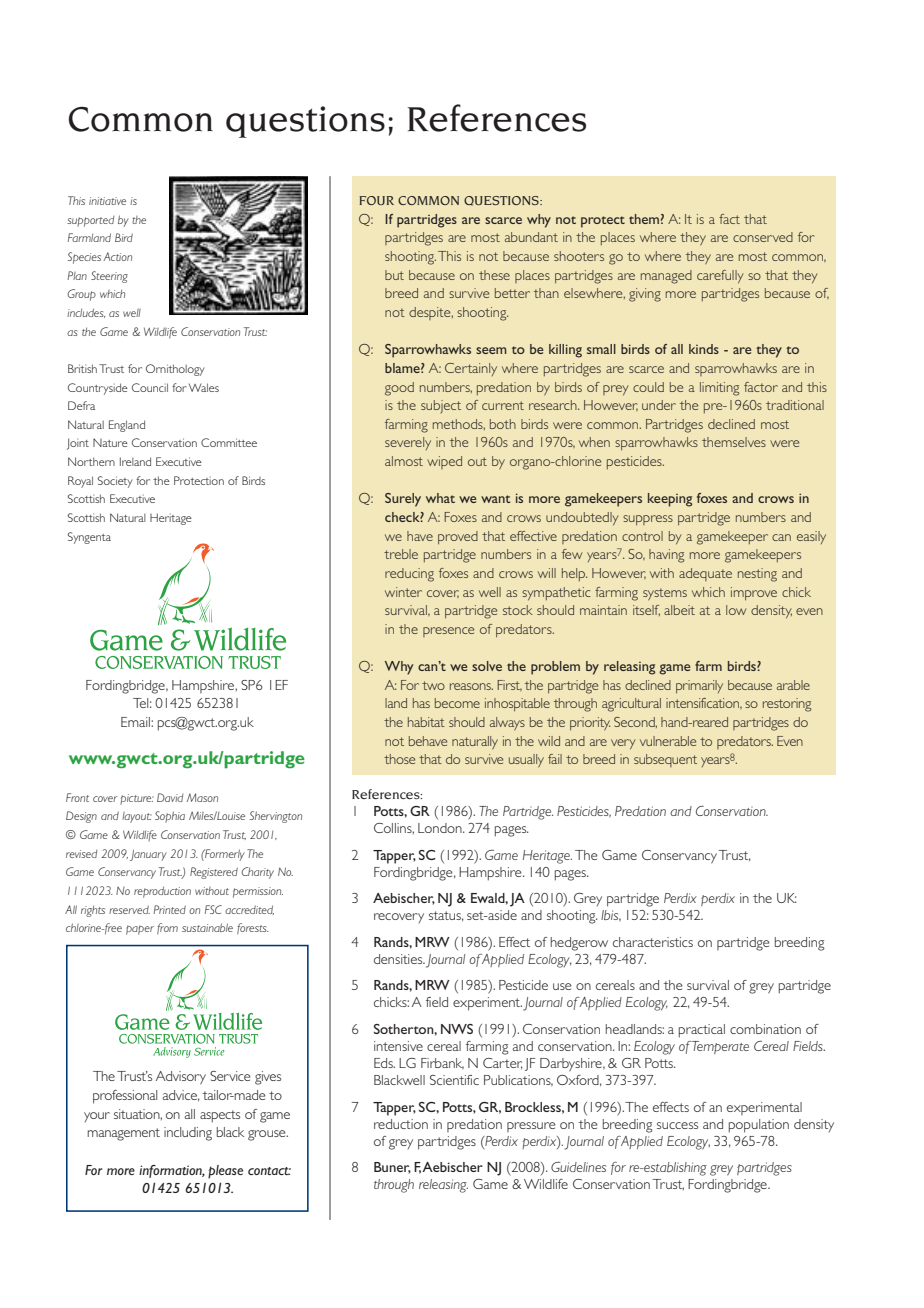 The image size is (924, 1308). Describe the element at coordinates (401, 1124) in the page. I see `reduction` at that location.
